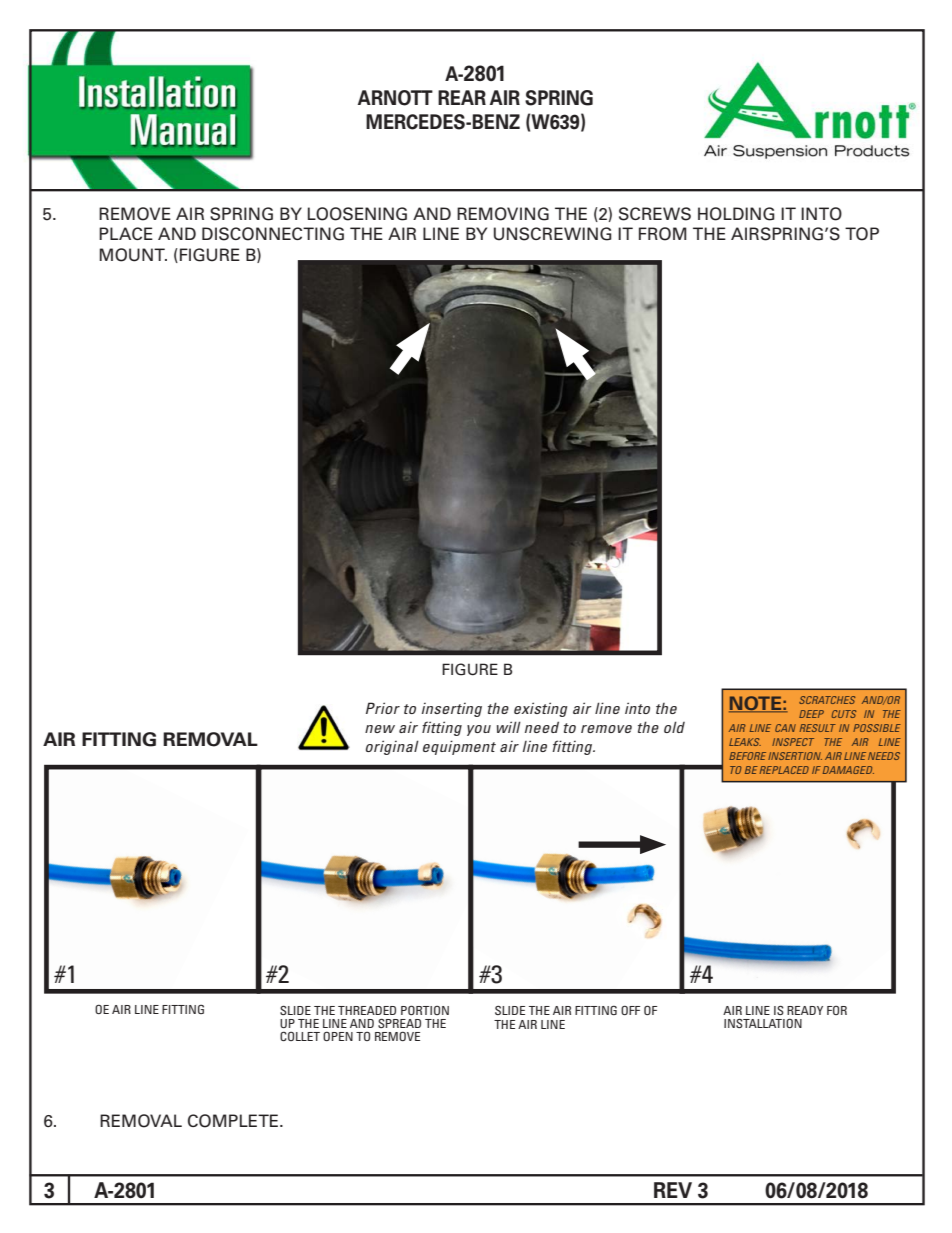 The height and width of the document is (1233, 952). What do you see at coordinates (383, 708) in the document?
I see `Prior` at bounding box center [383, 708].
